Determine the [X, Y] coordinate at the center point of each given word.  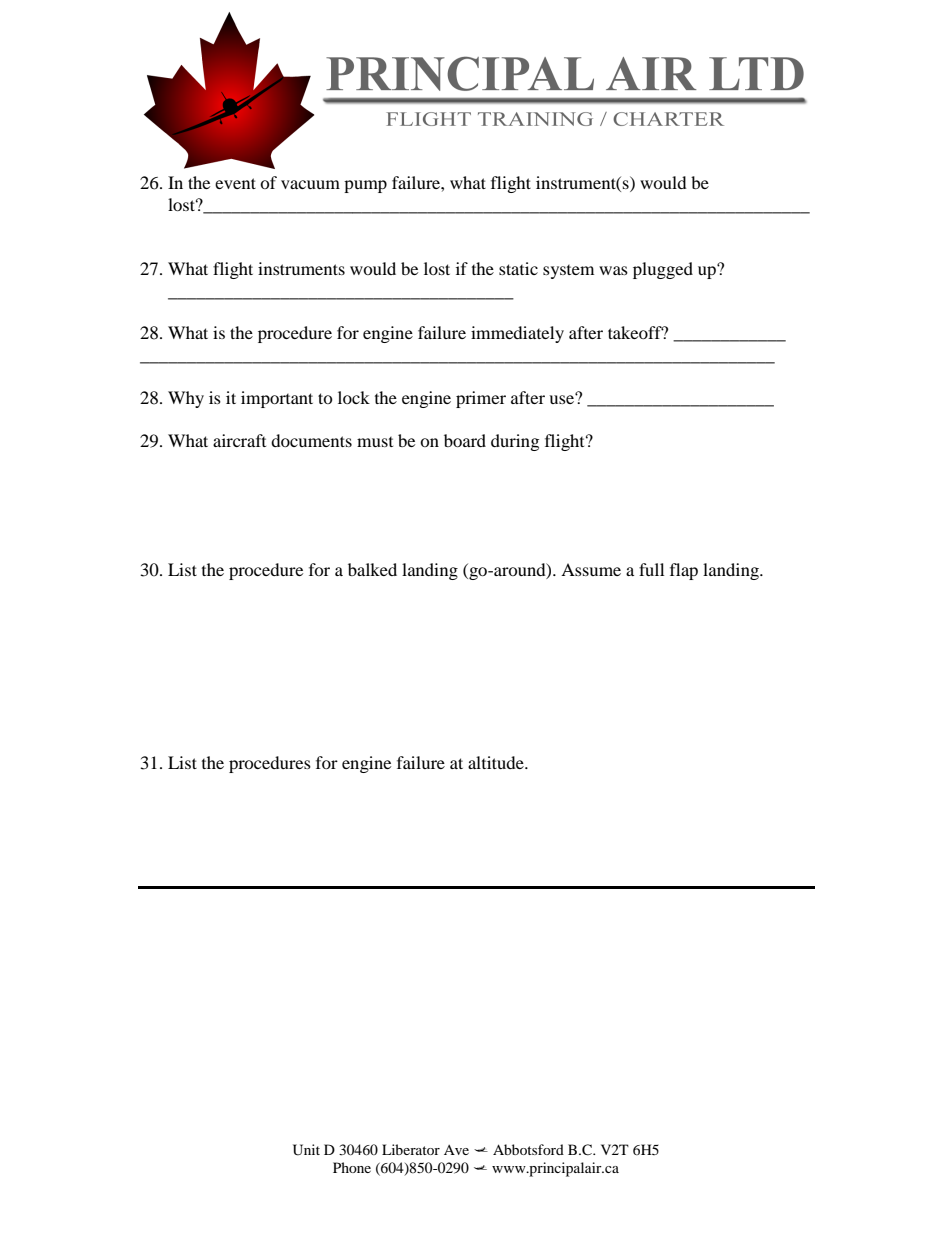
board [465, 440]
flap [684, 571]
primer [481, 399]
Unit [306, 1150]
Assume [591, 569]
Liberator [411, 1149]
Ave [456, 1150]
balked [372, 569]
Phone [352, 1167]
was [613, 270]
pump [365, 186]
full [651, 569]
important [277, 399]
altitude [497, 762]
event [235, 183]
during [515, 442]
